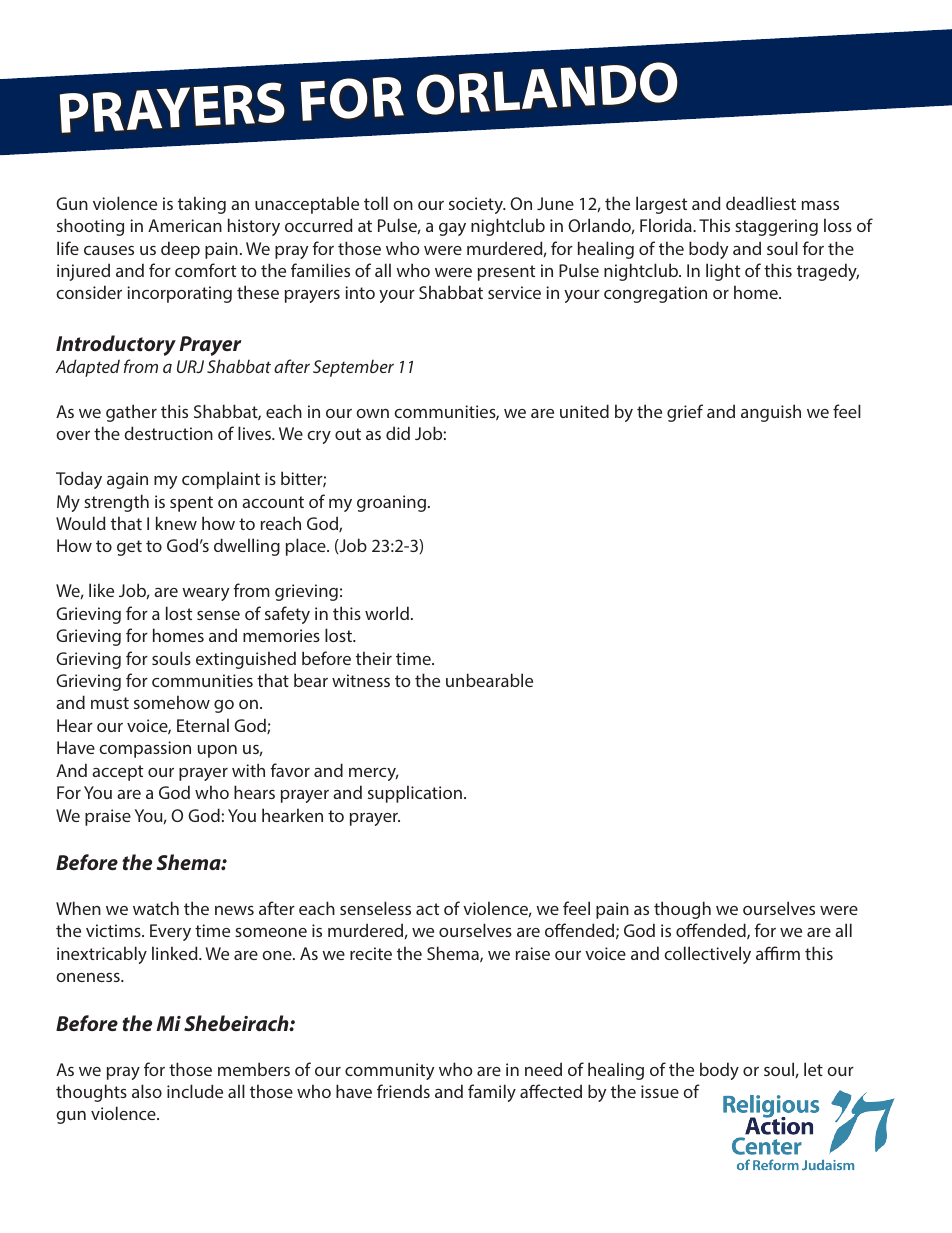  What do you see at coordinates (145, 749) in the image?
I see `compassion` at bounding box center [145, 749].
